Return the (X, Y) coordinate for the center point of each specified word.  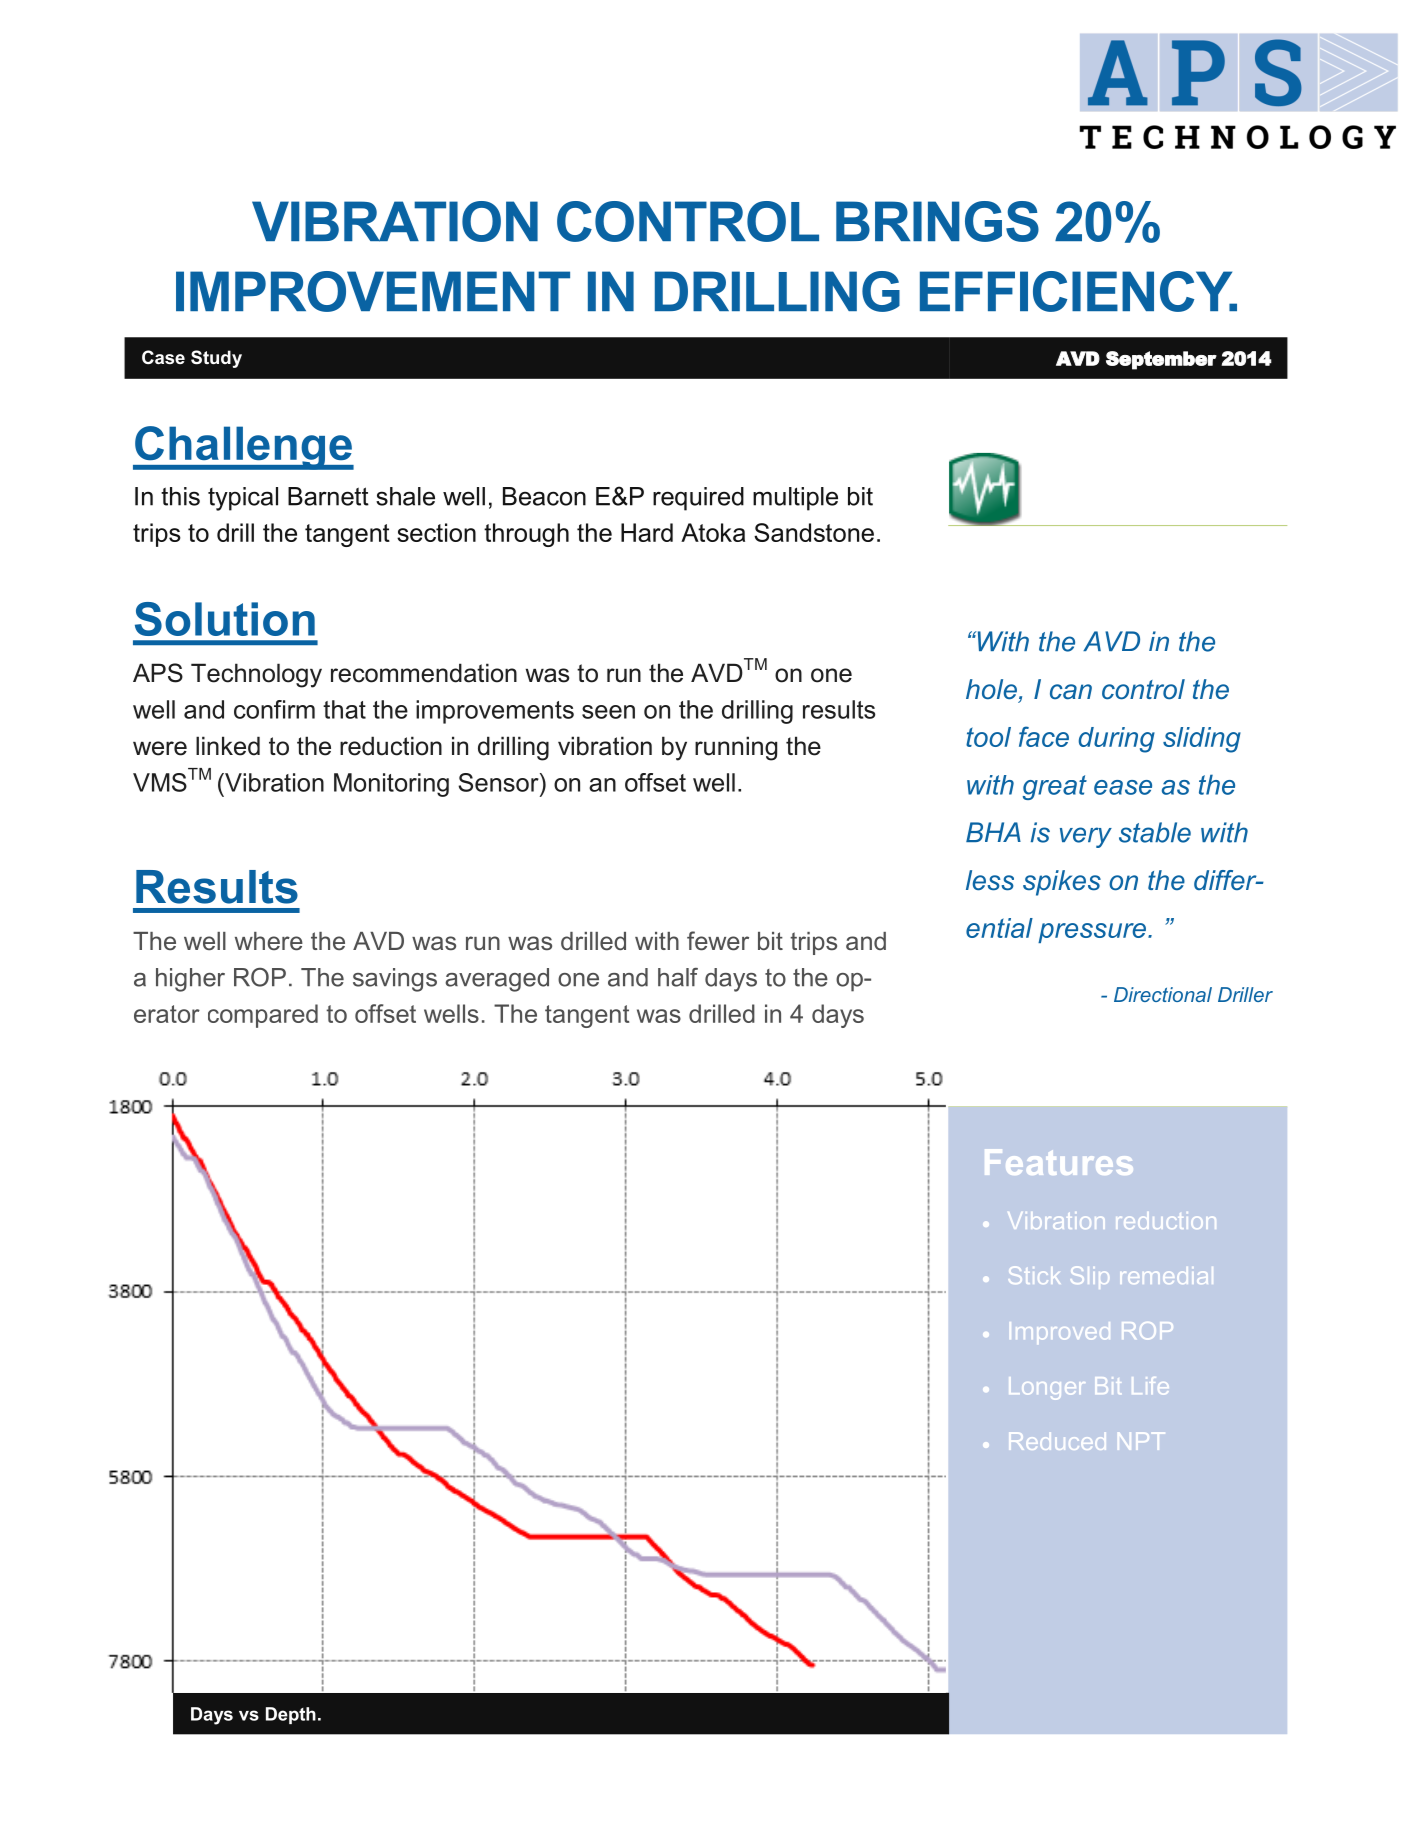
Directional (1163, 994)
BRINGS (937, 221)
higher (190, 980)
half (678, 977)
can (1071, 692)
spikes (1062, 883)
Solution (225, 619)
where (269, 941)
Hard (647, 532)
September (1161, 360)
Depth (291, 1715)
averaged (497, 980)
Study (216, 359)
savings (395, 980)
